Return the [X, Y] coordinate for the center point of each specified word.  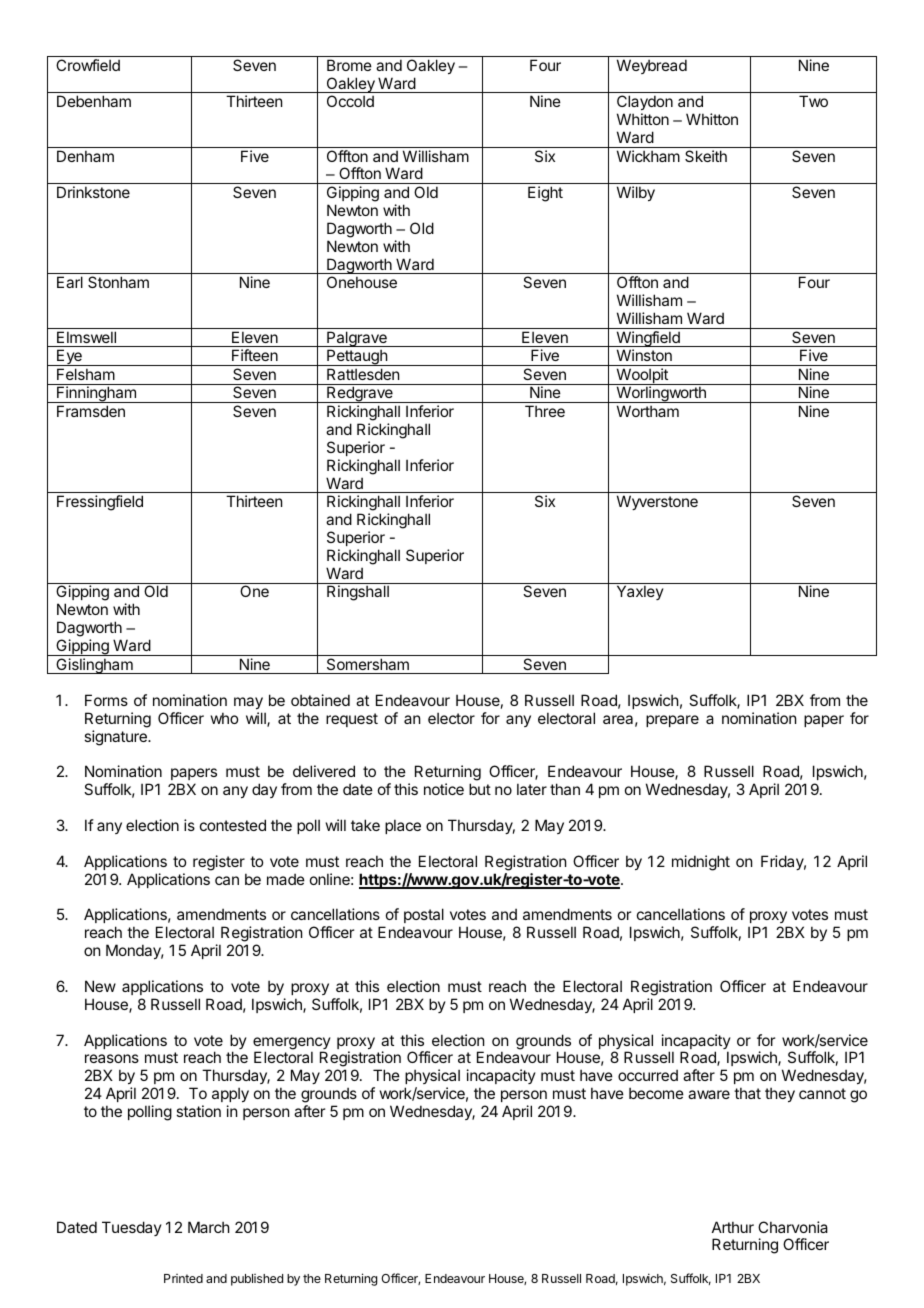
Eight [545, 194]
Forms [106, 700]
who [224, 718]
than [565, 789]
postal [423, 917]
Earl [70, 282]
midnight [701, 863]
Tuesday [132, 1228]
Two [813, 101]
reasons [112, 1058]
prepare [672, 721]
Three [545, 411]
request [352, 720]
